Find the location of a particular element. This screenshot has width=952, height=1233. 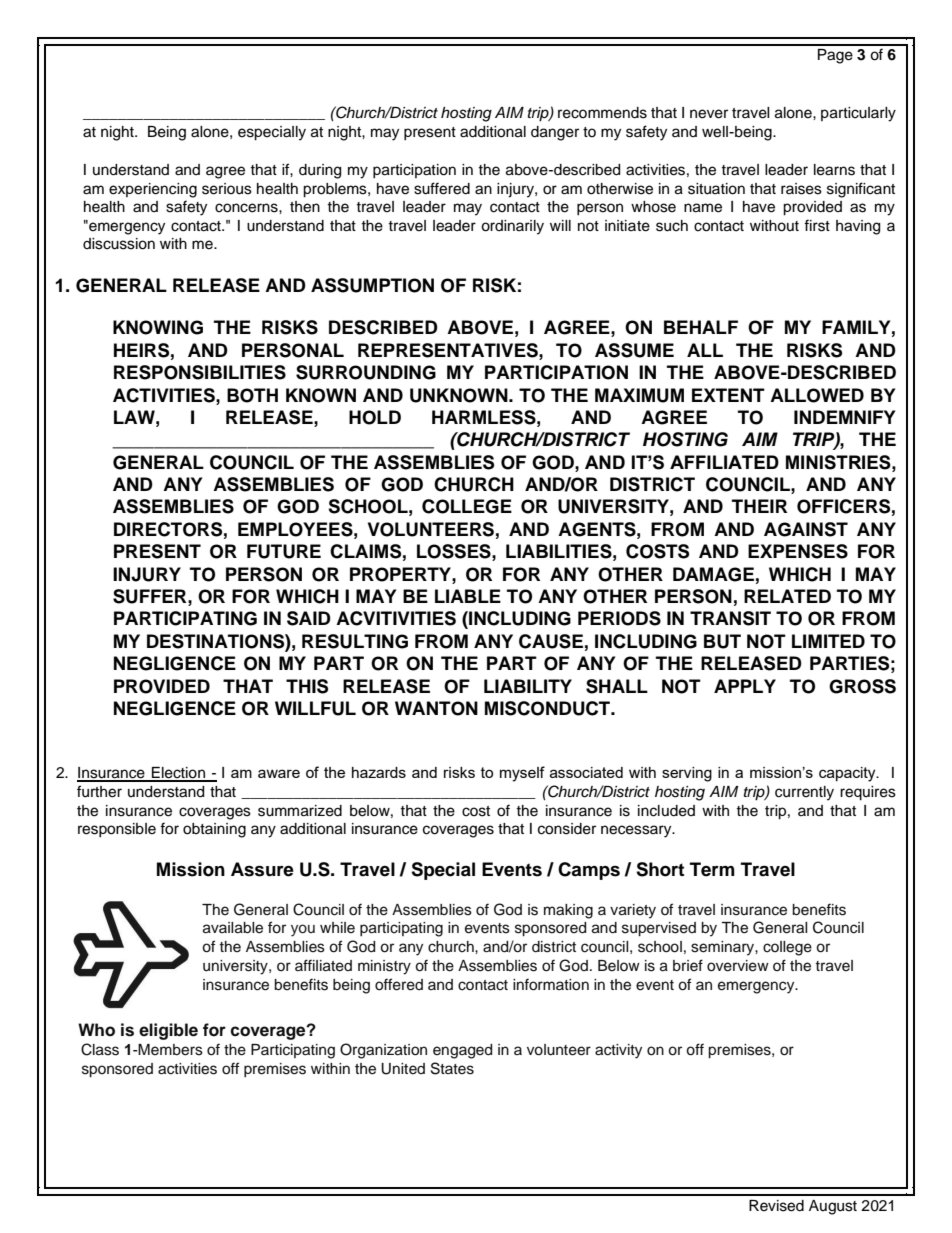

serious is located at coordinates (227, 189).
